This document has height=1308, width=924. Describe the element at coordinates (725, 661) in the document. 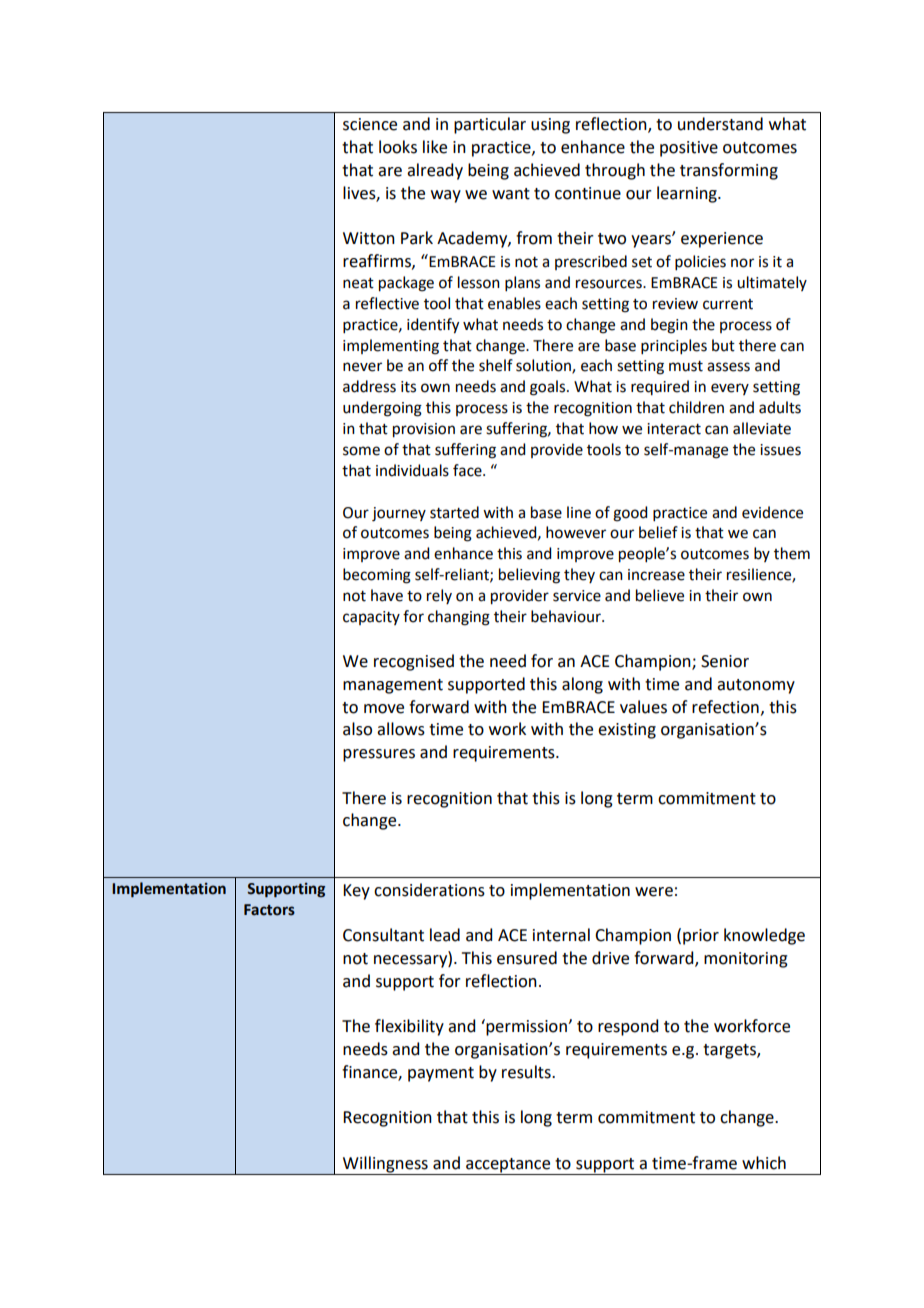

I see `Senior` at that location.
